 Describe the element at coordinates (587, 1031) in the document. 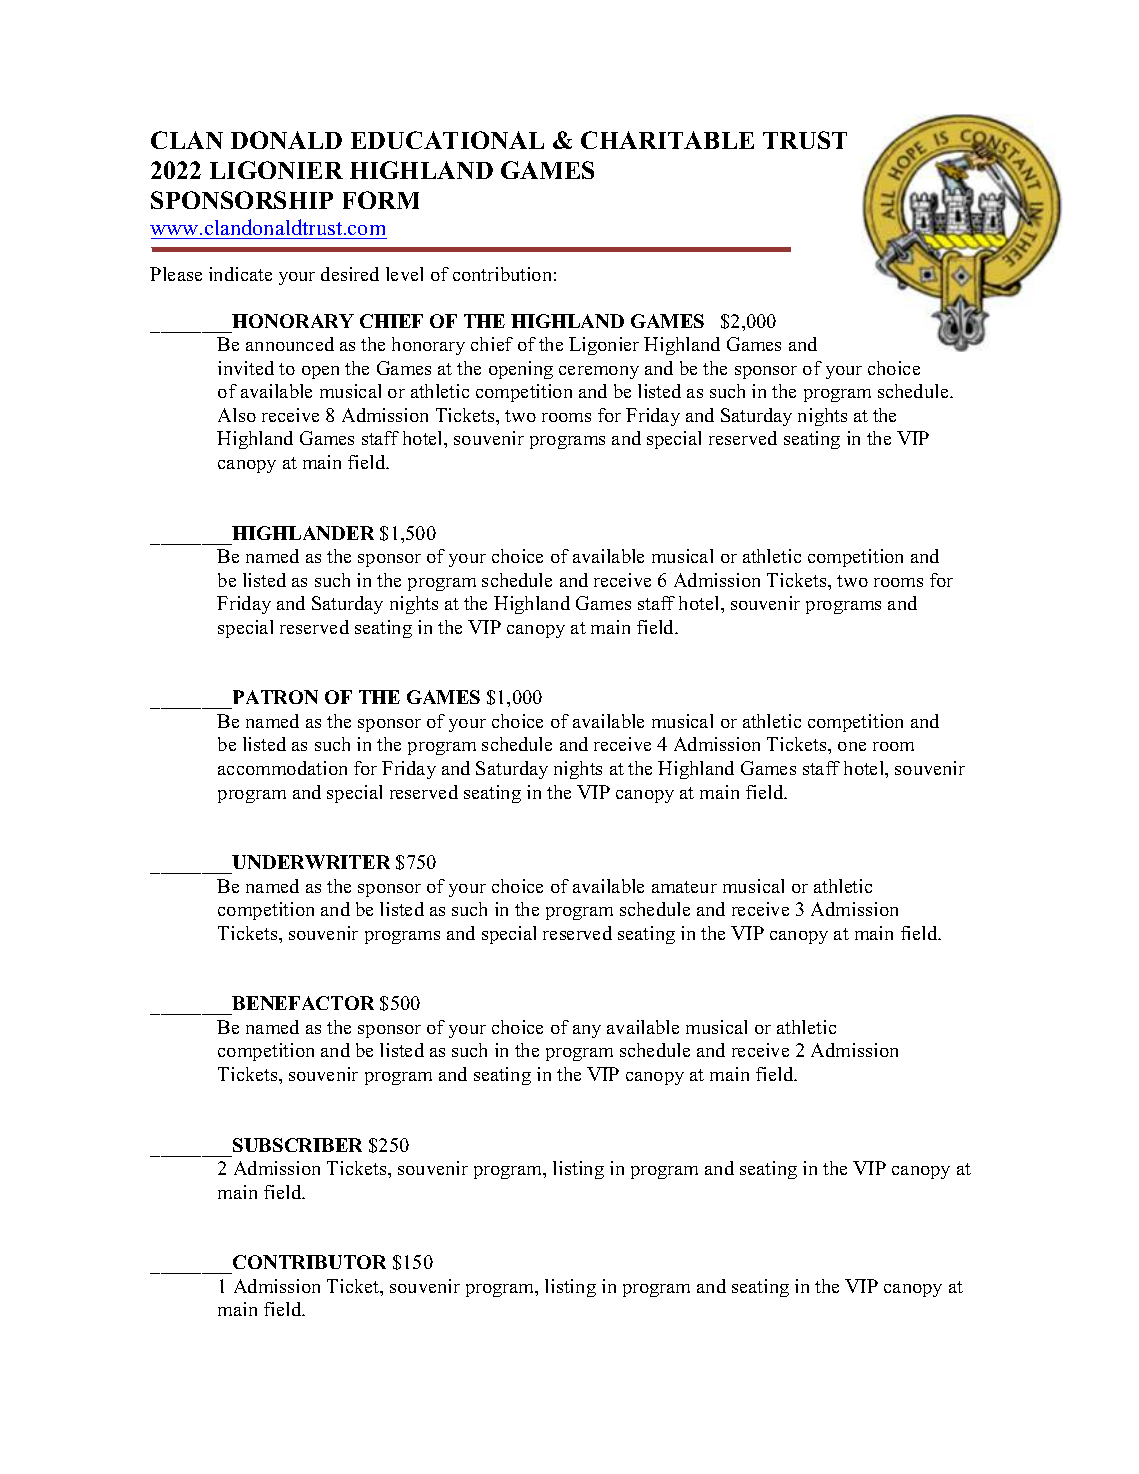

I see `any` at that location.
